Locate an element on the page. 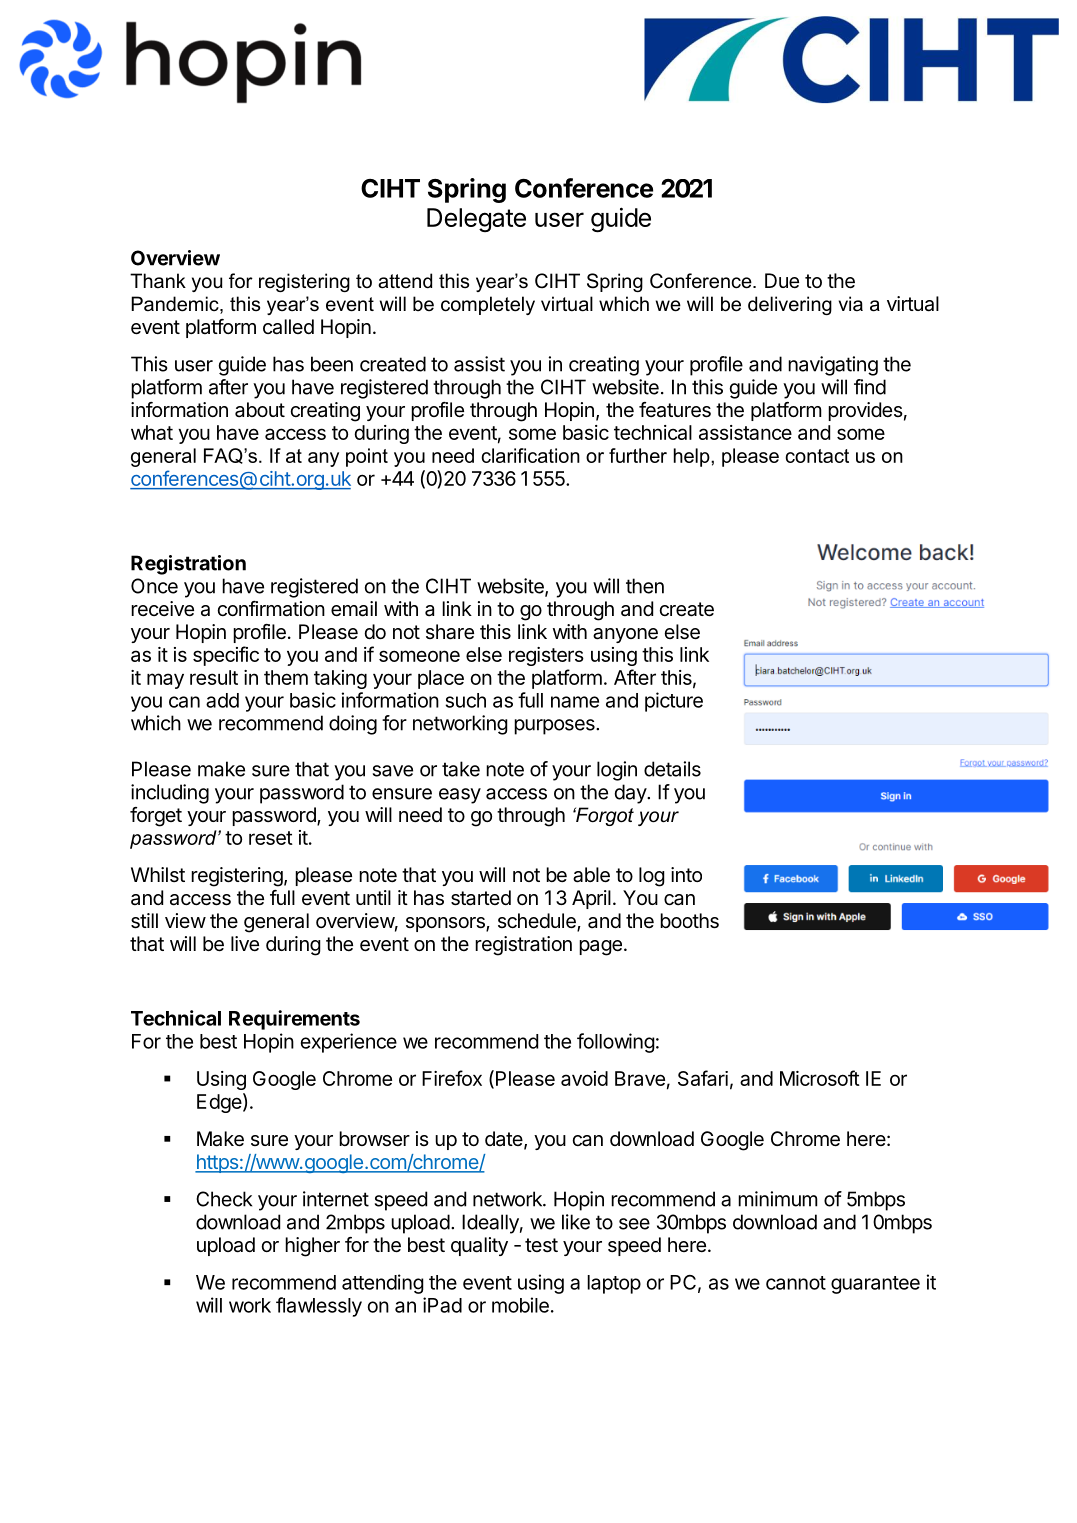 The image size is (1077, 1523). Delegate is located at coordinates (476, 220).
